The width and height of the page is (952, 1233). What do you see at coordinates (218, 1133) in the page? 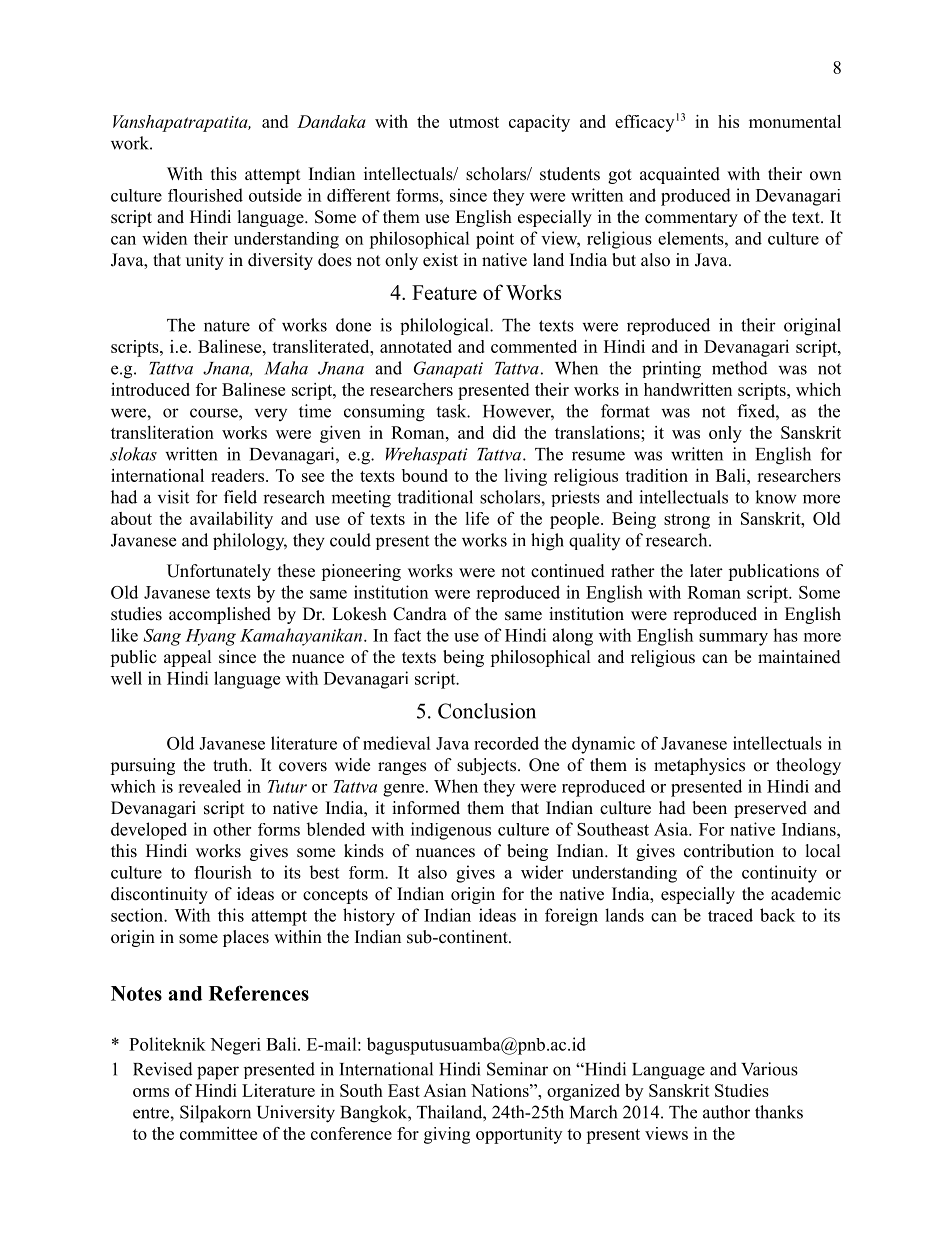
I see `committee` at bounding box center [218, 1133].
